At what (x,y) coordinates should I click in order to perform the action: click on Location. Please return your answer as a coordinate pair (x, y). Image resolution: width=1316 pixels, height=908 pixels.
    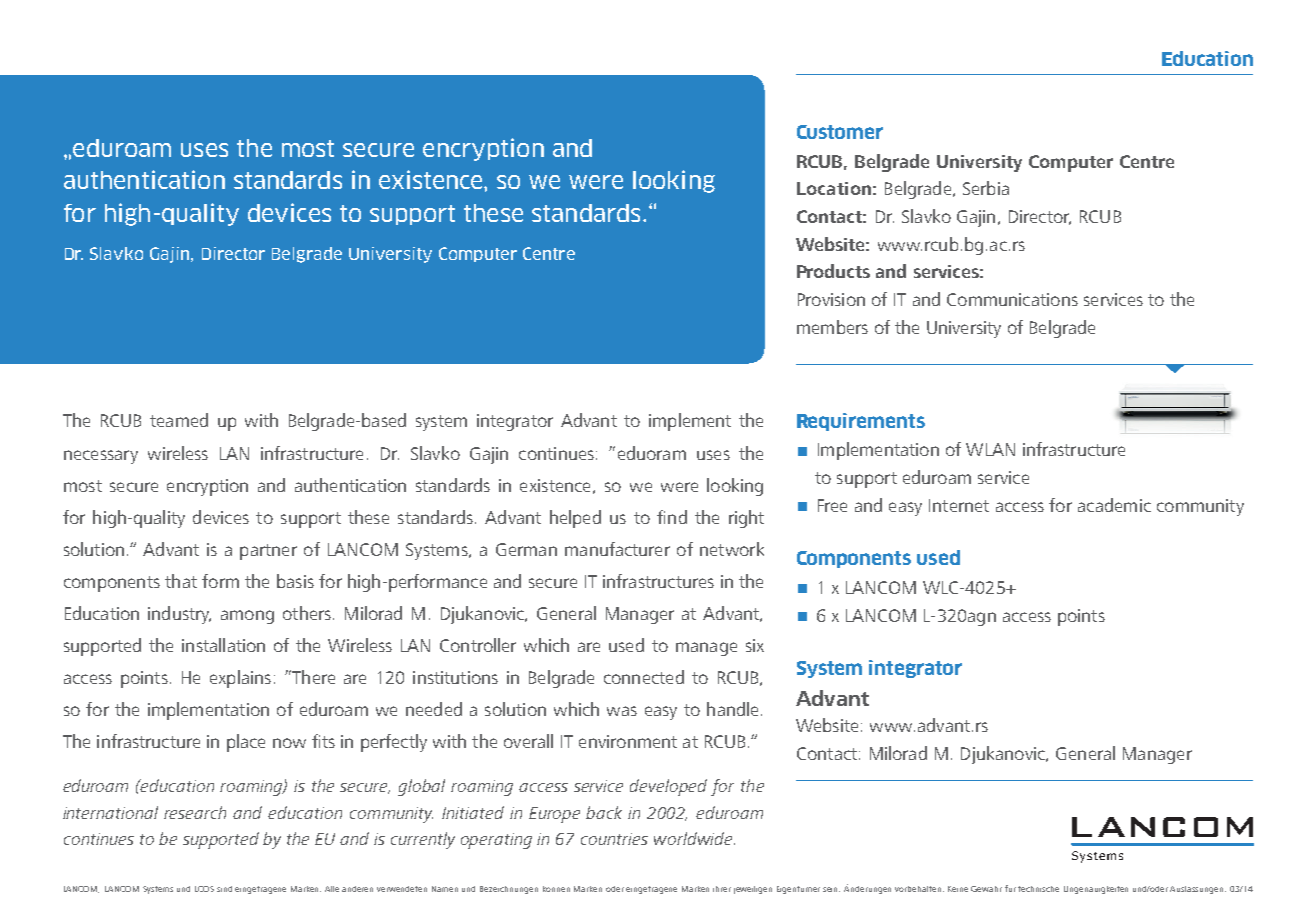
    Looking at the image, I should click on (834, 188).
